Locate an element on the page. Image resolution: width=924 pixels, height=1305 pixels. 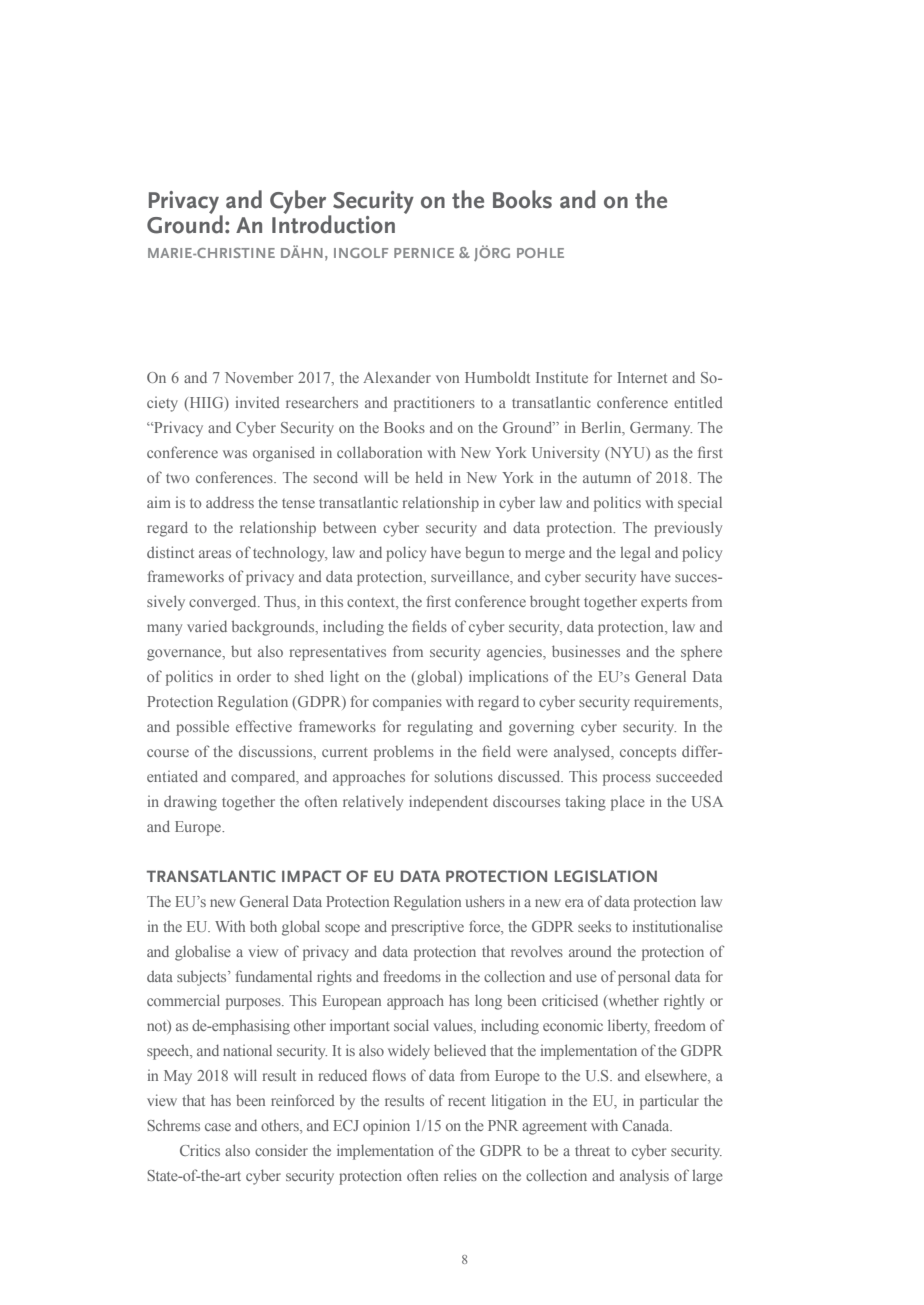
requirements is located at coordinates (677, 703).
